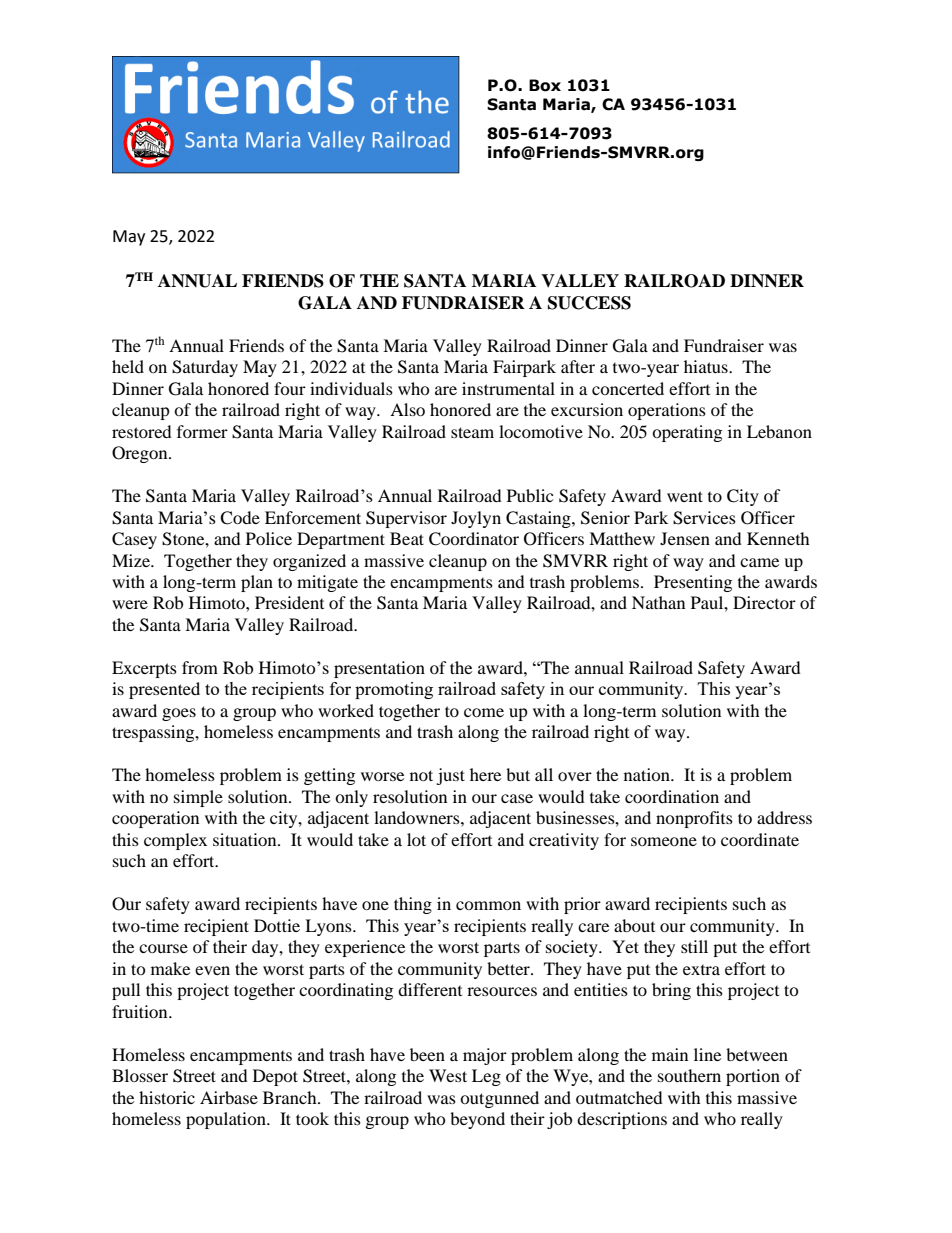 The height and width of the page is (1233, 952). I want to click on held, so click(128, 366).
